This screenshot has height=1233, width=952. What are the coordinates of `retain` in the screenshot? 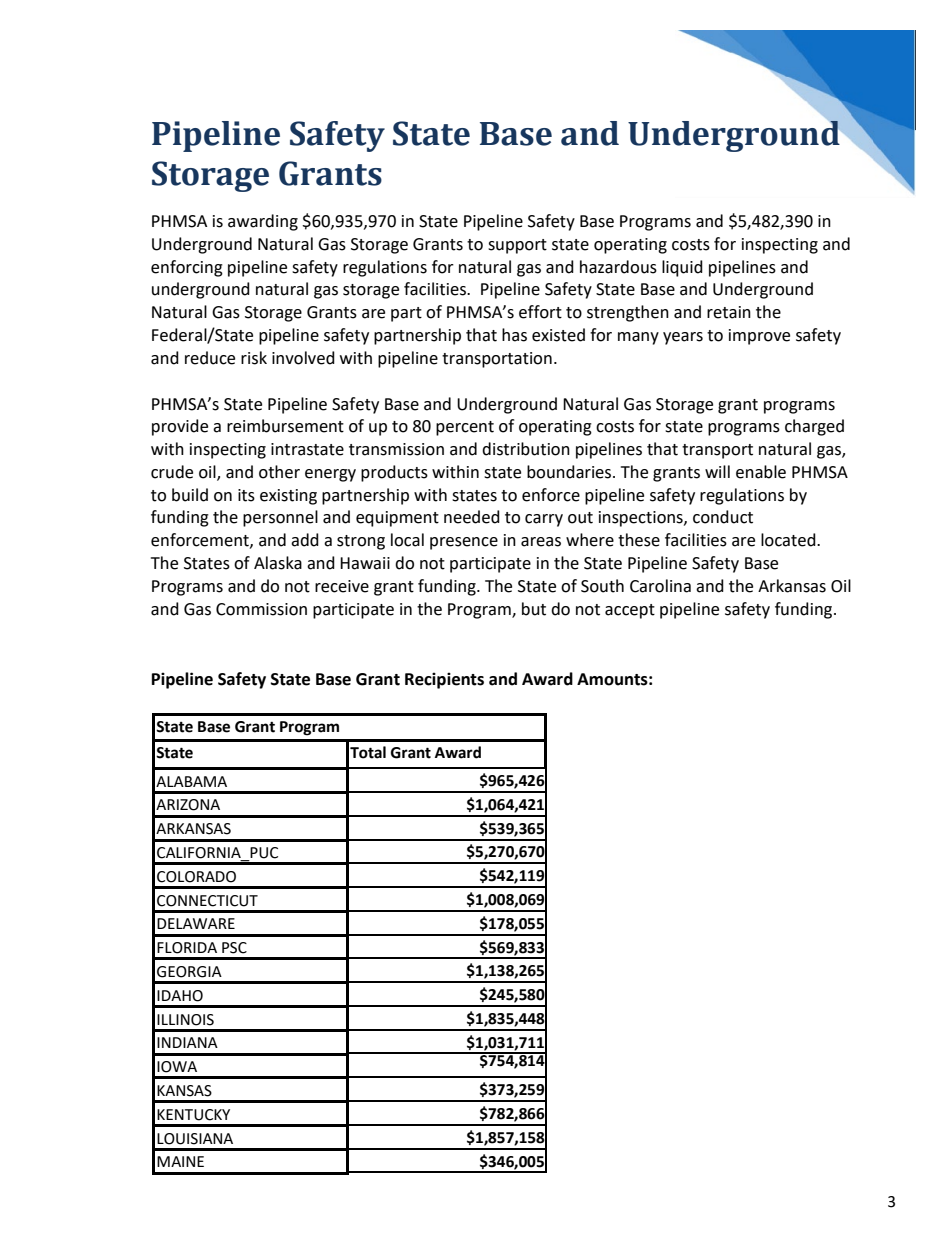 It's located at (729, 312).
